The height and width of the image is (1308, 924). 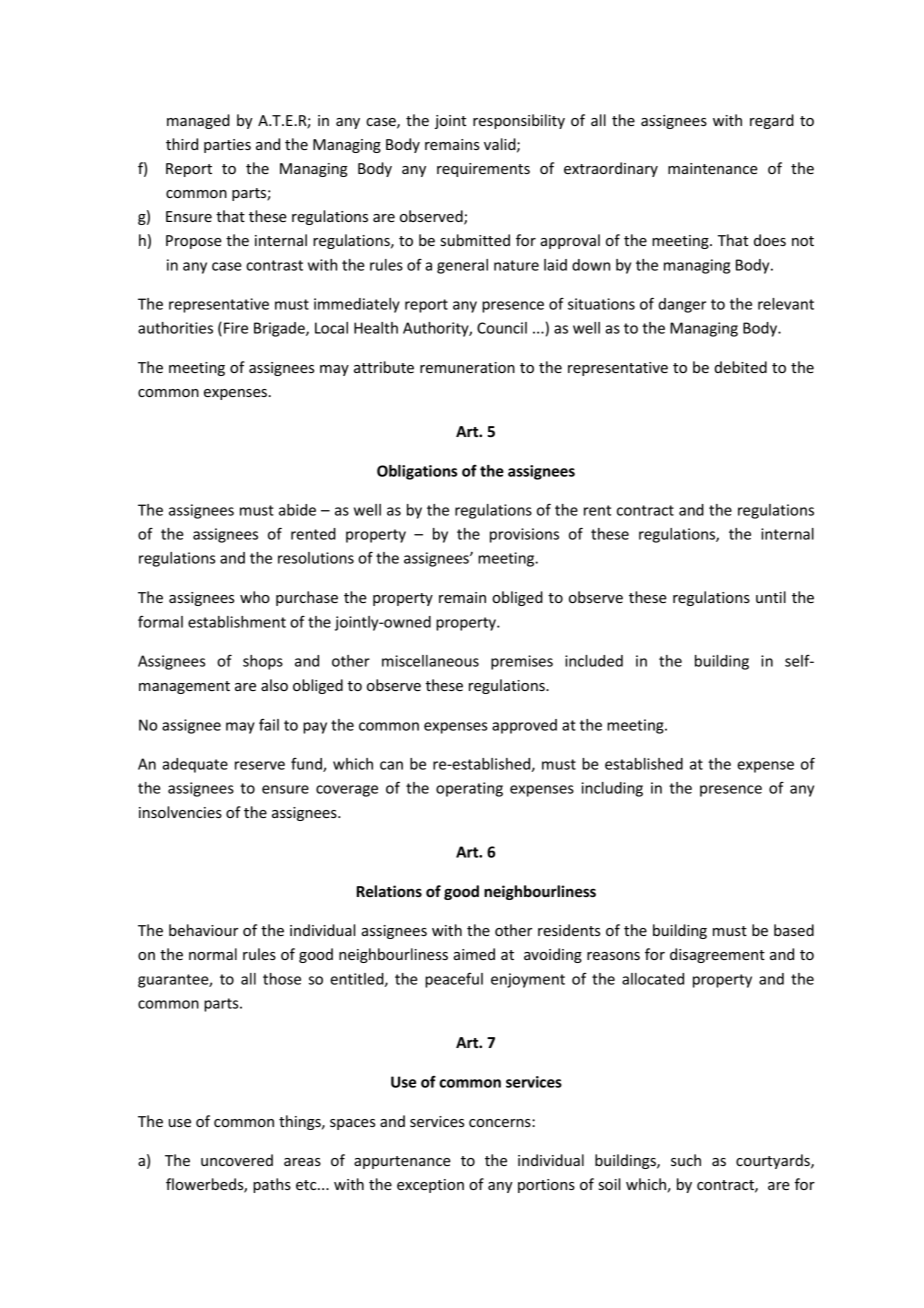 I want to click on uncovered, so click(x=237, y=1160).
